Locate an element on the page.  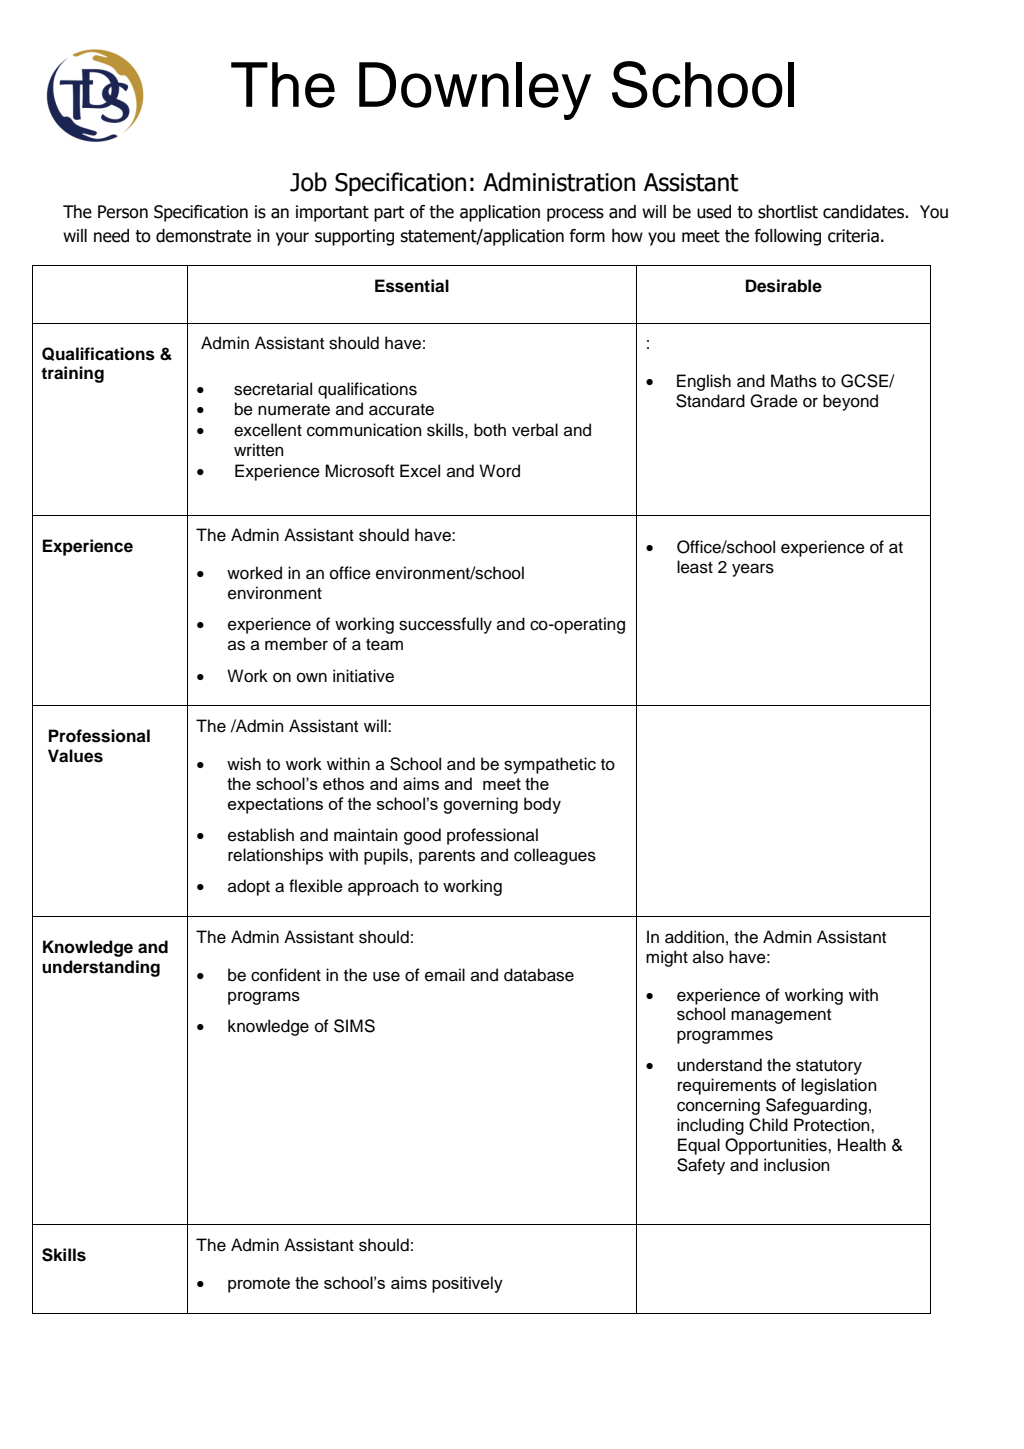
Person is located at coordinates (123, 212).
